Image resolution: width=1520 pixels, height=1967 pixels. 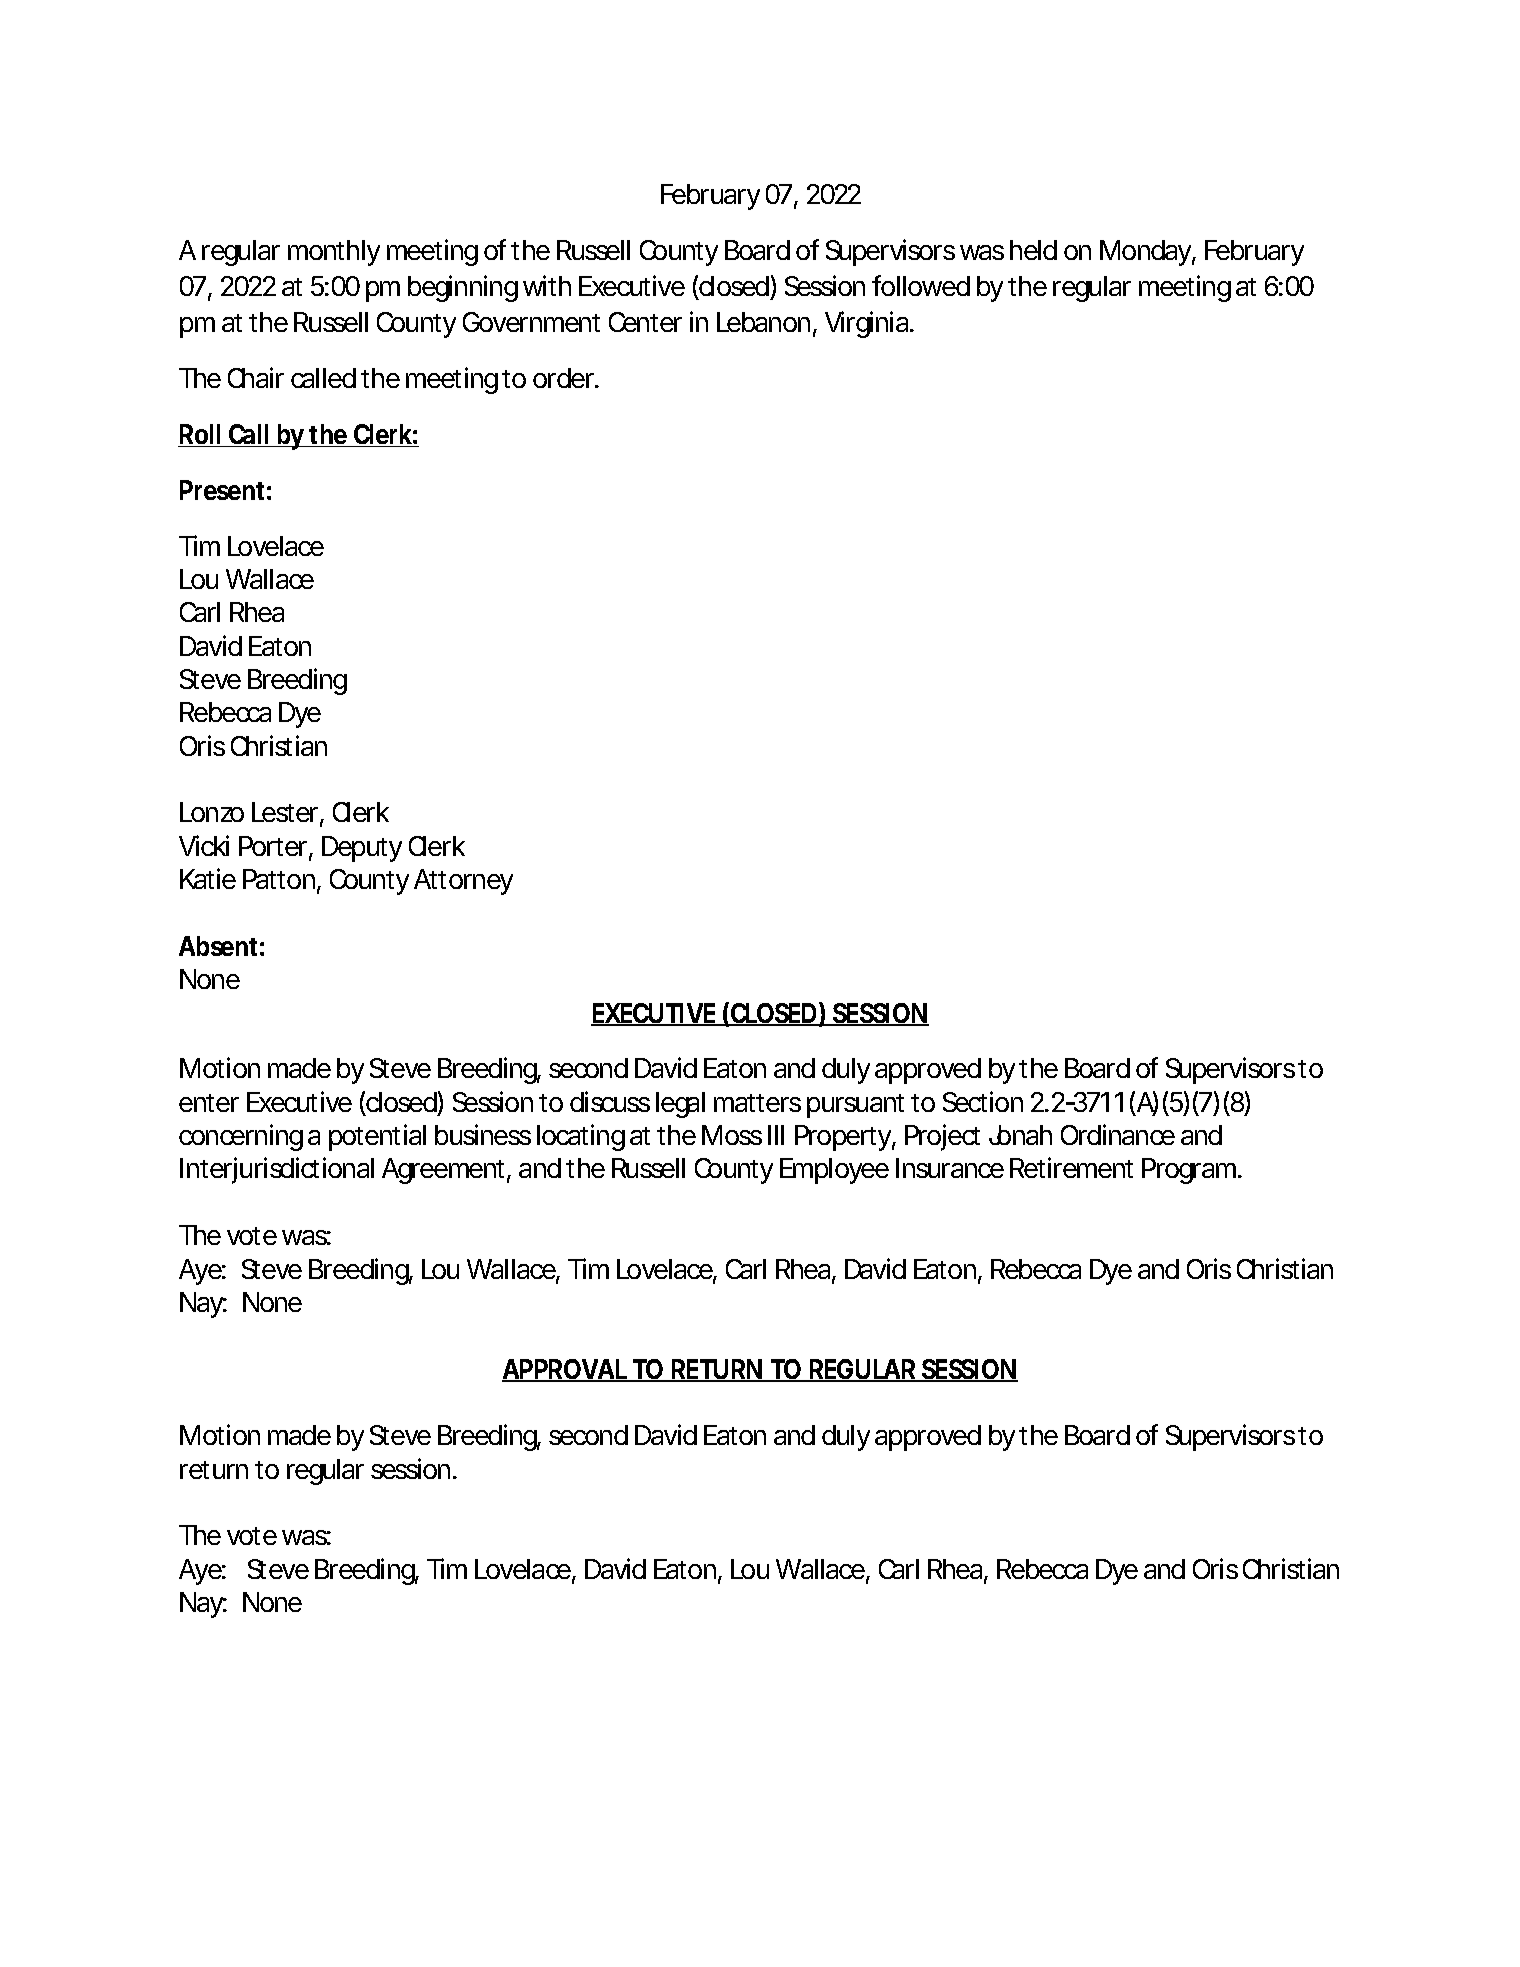 I want to click on Lebanon, so click(x=763, y=322).
